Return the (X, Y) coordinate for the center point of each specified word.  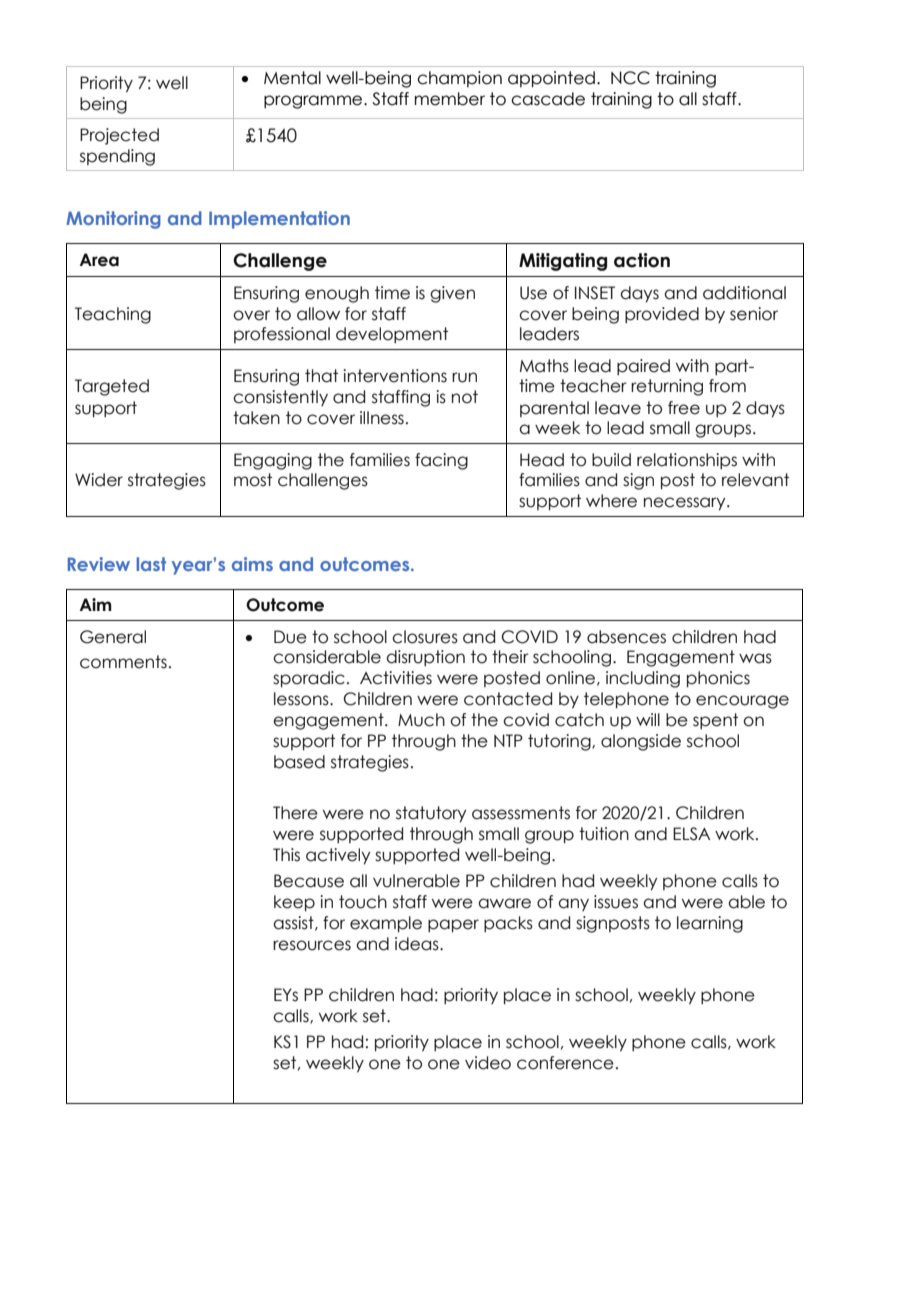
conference (565, 1063)
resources (312, 945)
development (392, 335)
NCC (630, 78)
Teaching (113, 315)
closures (425, 637)
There (295, 813)
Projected (119, 136)
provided (662, 315)
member (450, 99)
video (488, 1063)
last (151, 564)
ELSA (691, 834)
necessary (686, 504)
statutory (431, 814)
